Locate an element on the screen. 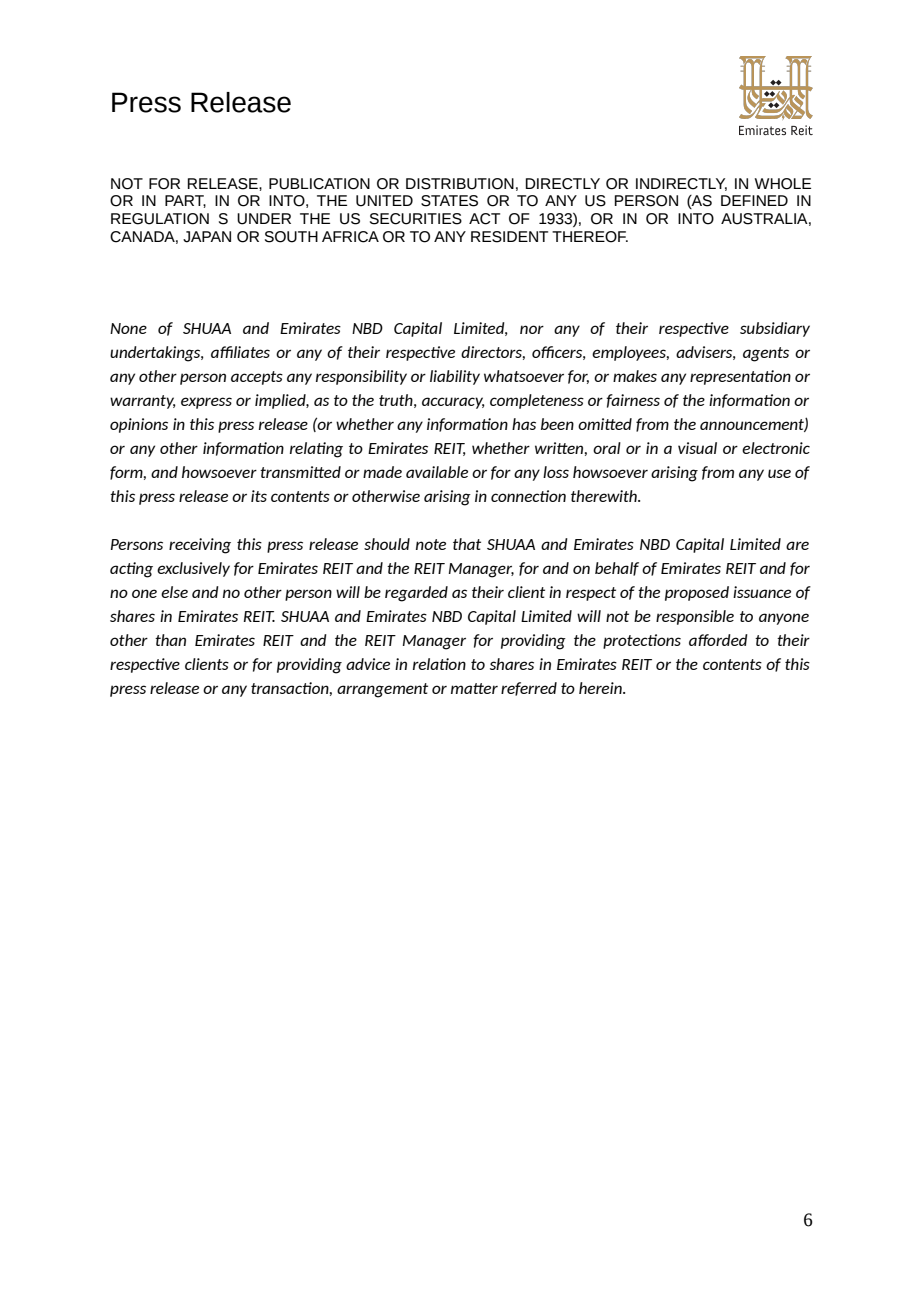 The height and width of the screenshot is (1308, 924). STATES is located at coordinates (449, 201).
